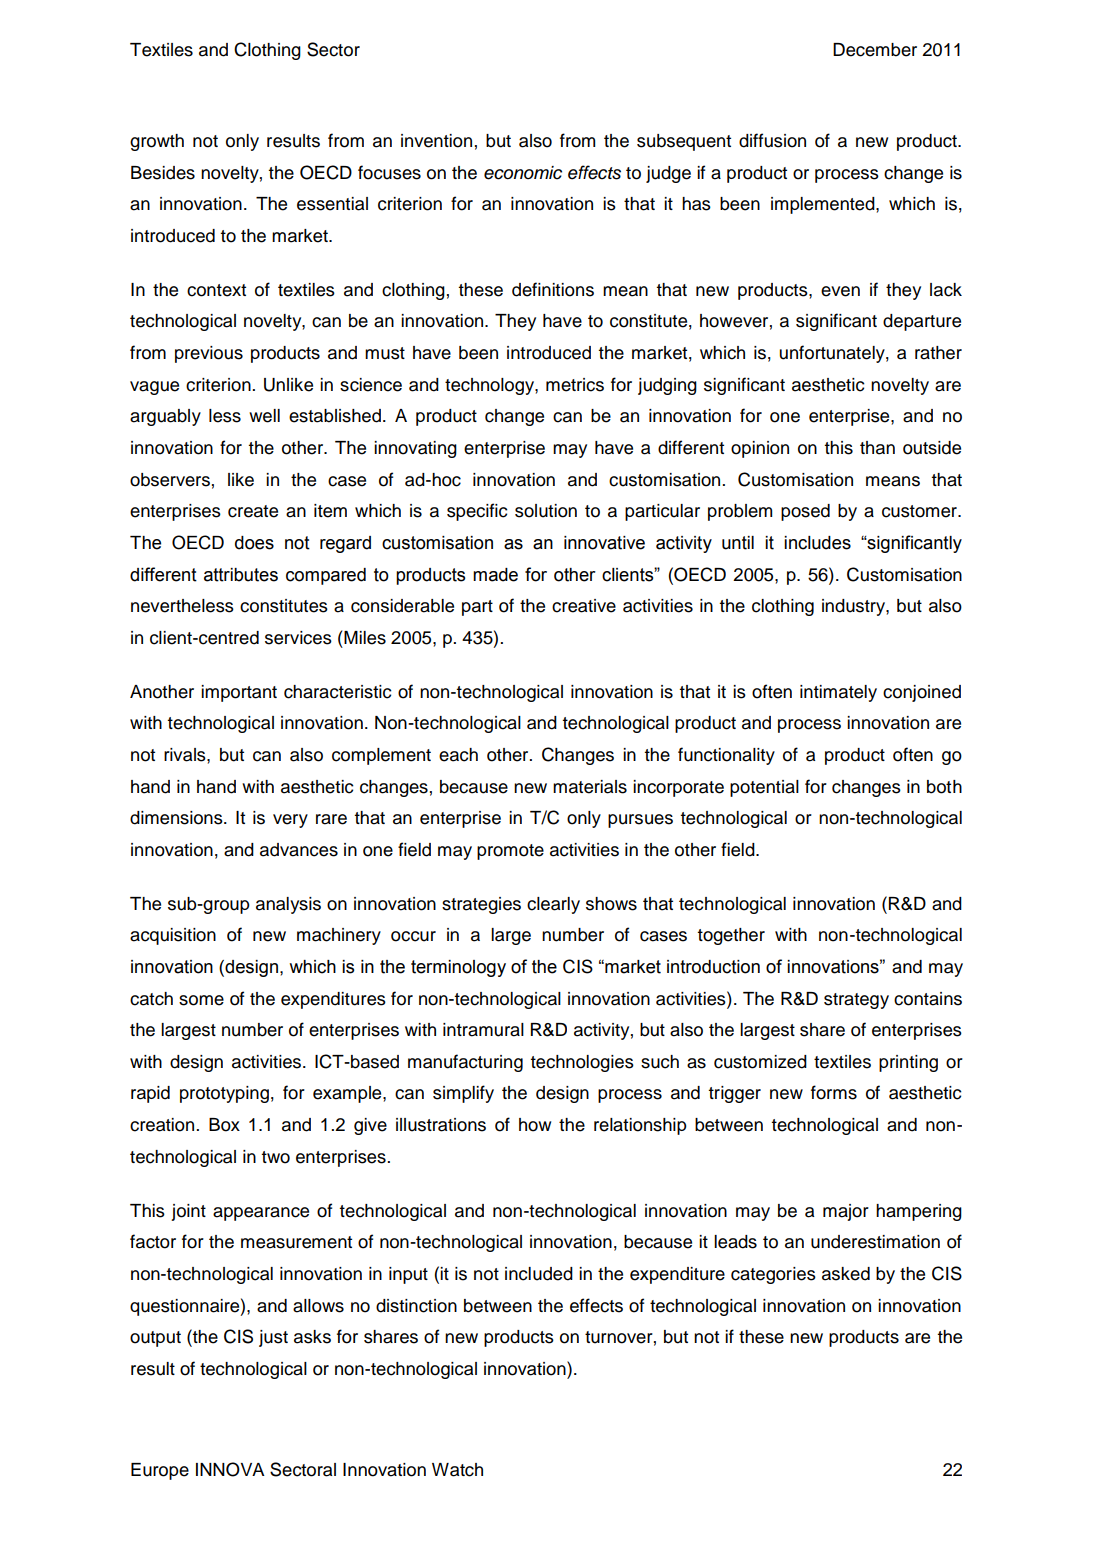 This image has height=1545, width=1093. Describe the element at coordinates (157, 142) in the image. I see `growth` at that location.
